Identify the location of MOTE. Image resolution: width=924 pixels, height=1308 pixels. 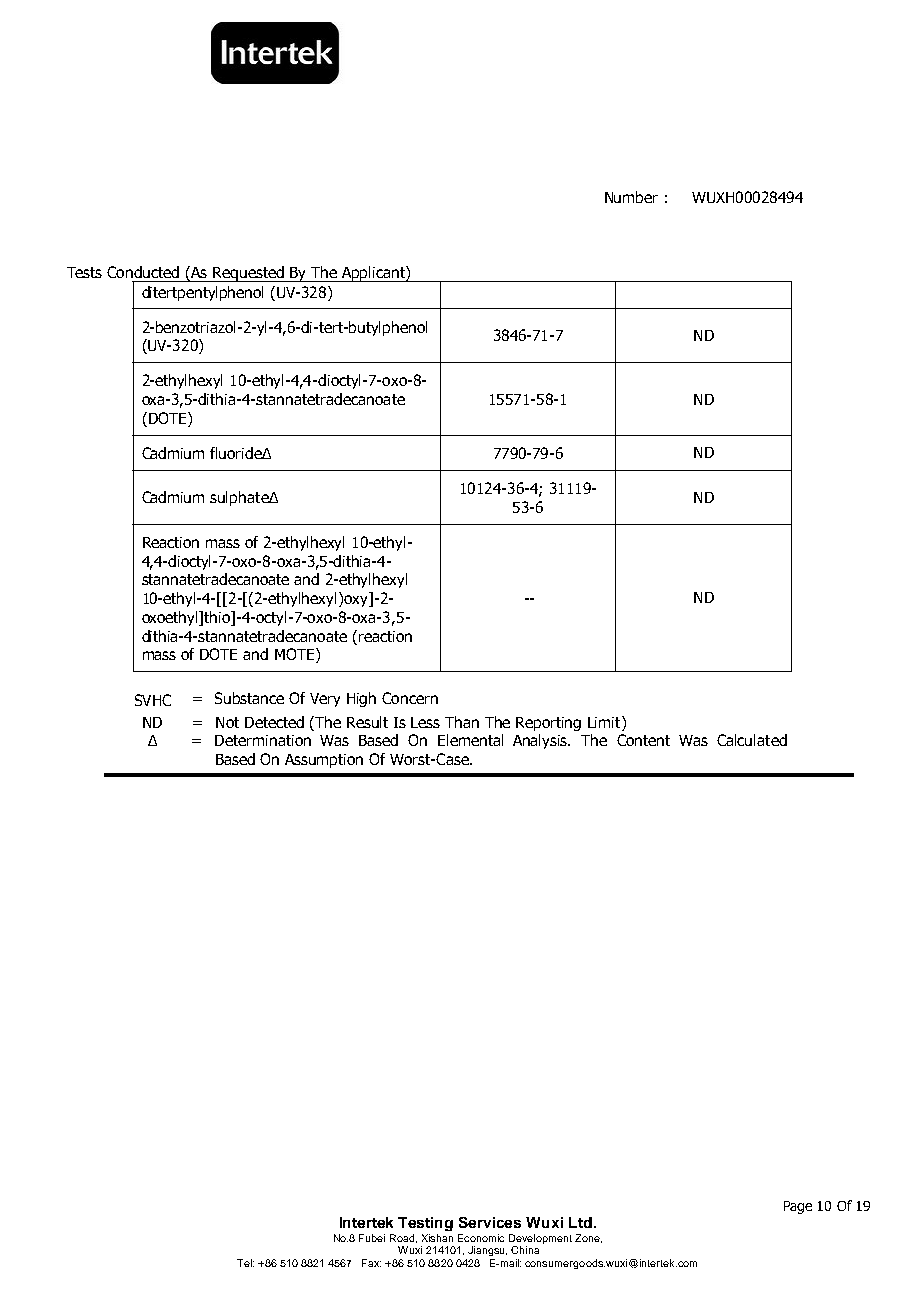
(296, 655).
